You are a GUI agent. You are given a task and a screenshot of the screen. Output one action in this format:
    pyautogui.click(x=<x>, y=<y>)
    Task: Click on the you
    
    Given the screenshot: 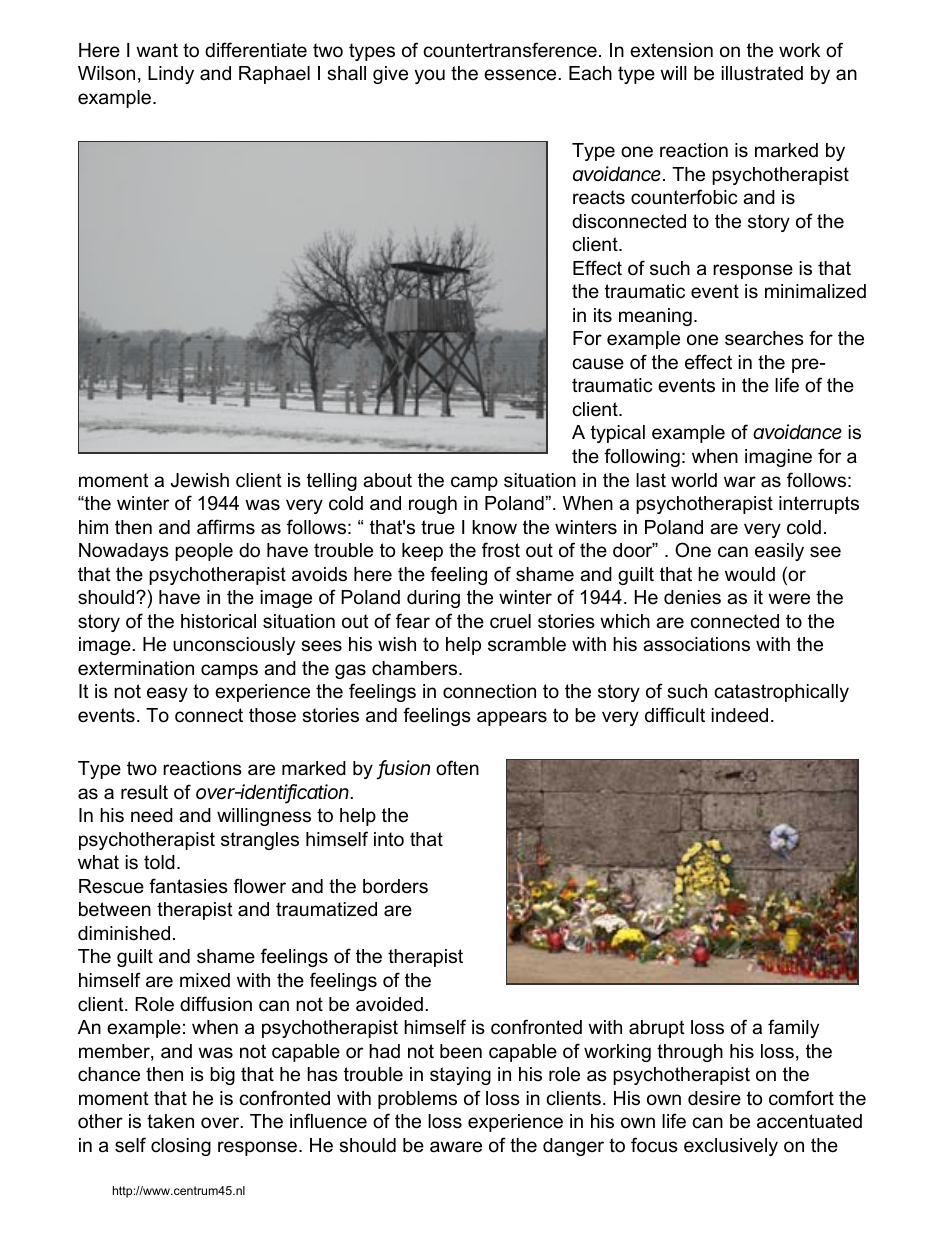 What is the action you would take?
    pyautogui.click(x=430, y=76)
